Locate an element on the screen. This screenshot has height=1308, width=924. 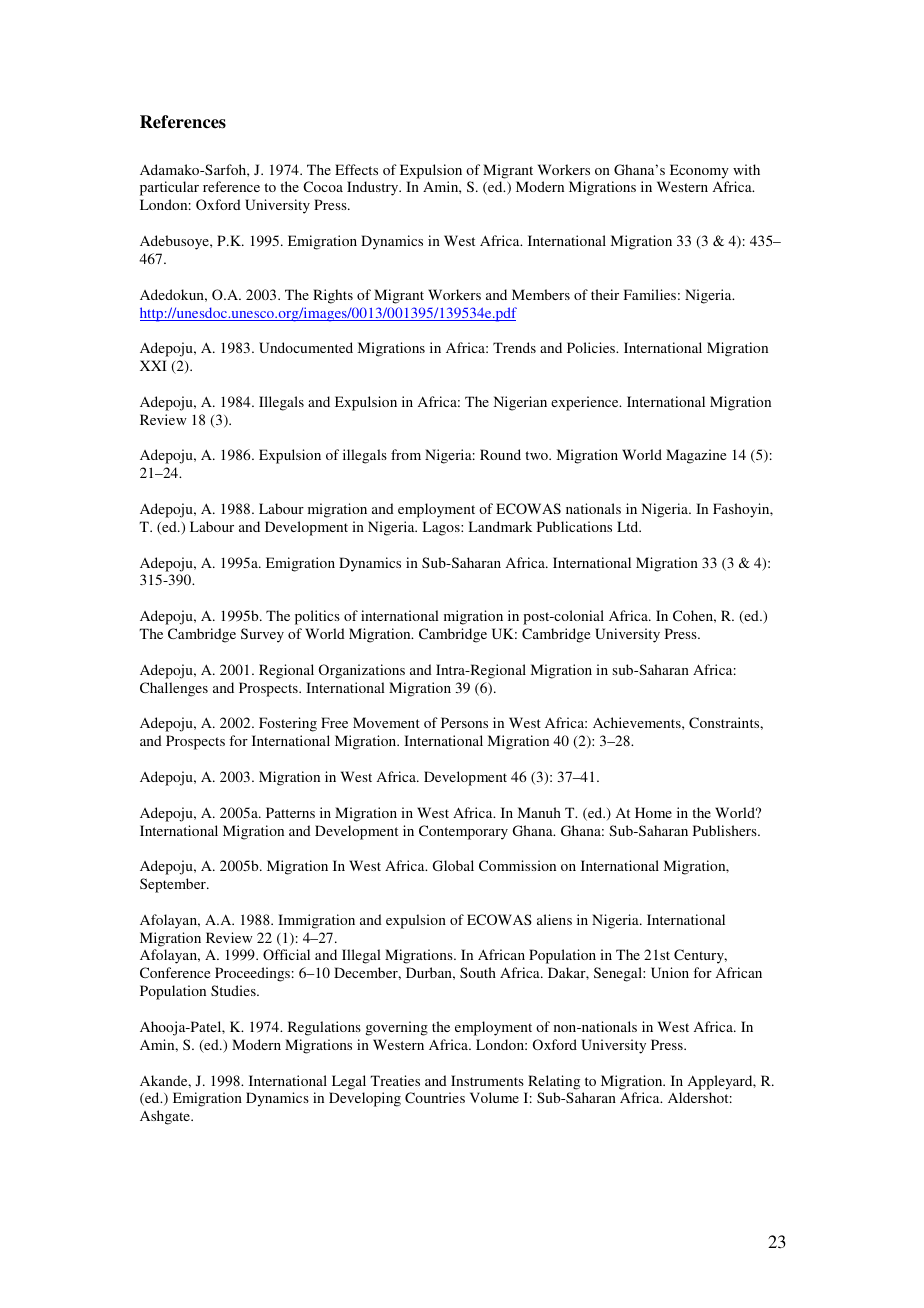
Relating is located at coordinates (554, 1082).
